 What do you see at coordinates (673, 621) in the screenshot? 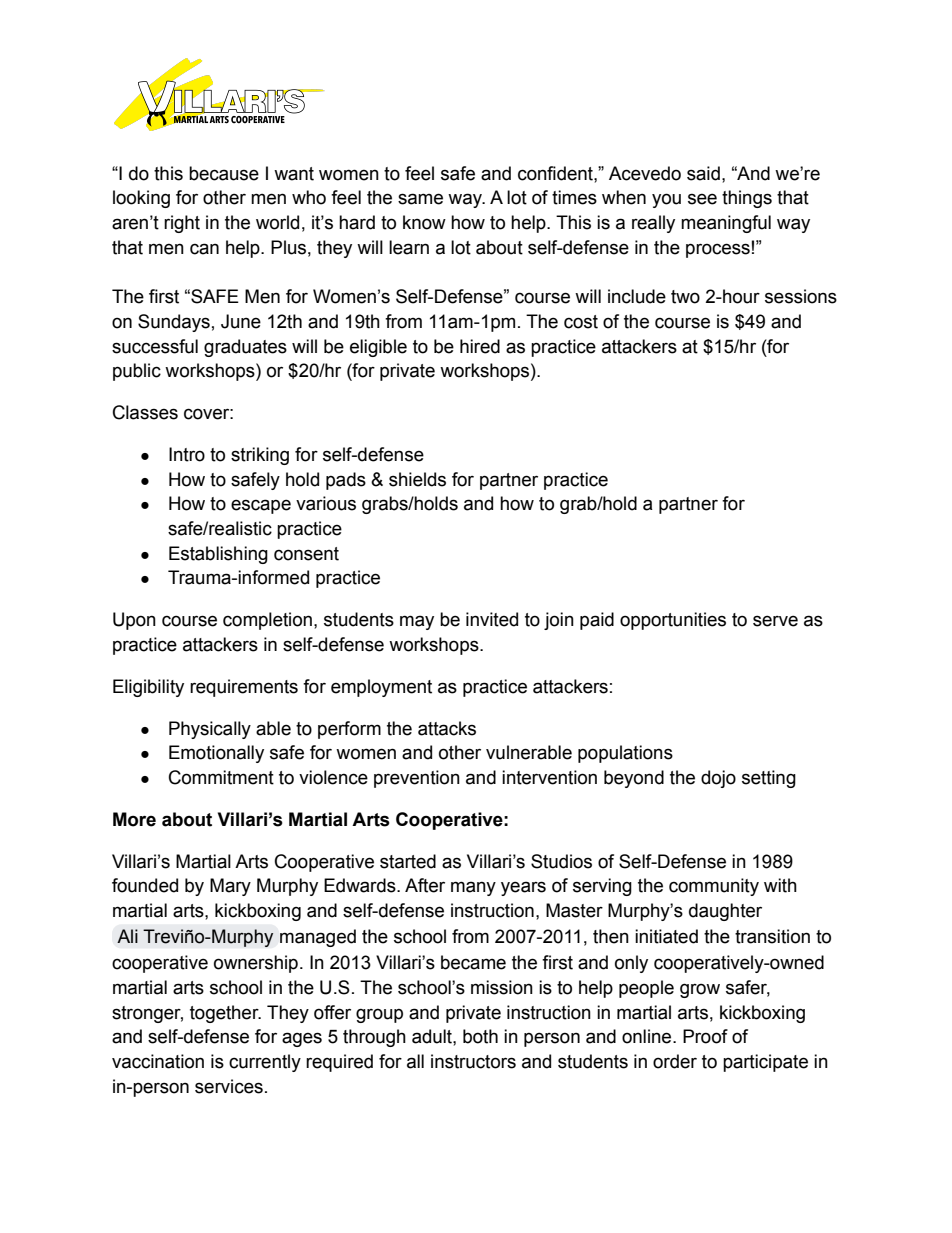
I see `opportunities` at bounding box center [673, 621].
